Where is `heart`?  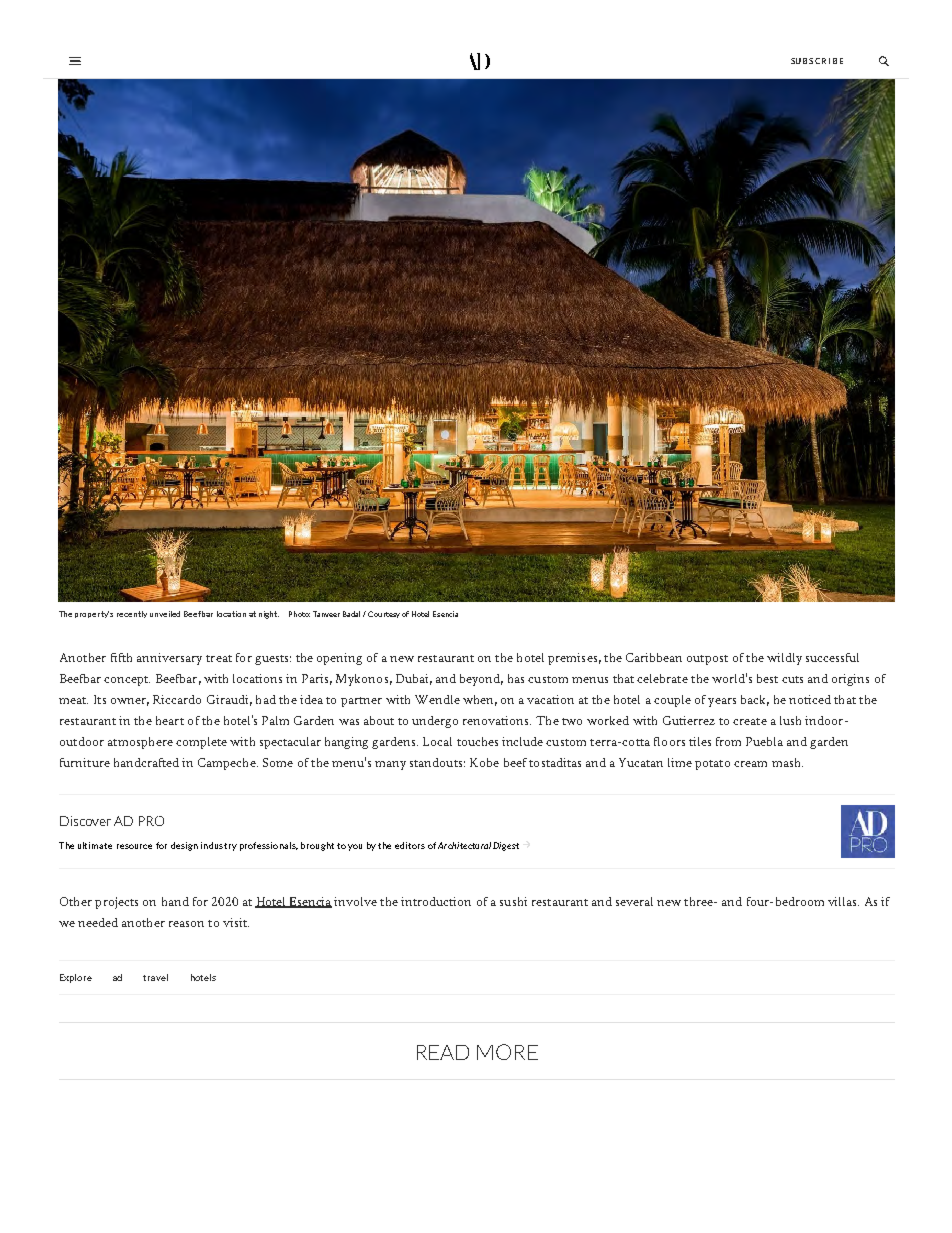 heart is located at coordinates (170, 720).
